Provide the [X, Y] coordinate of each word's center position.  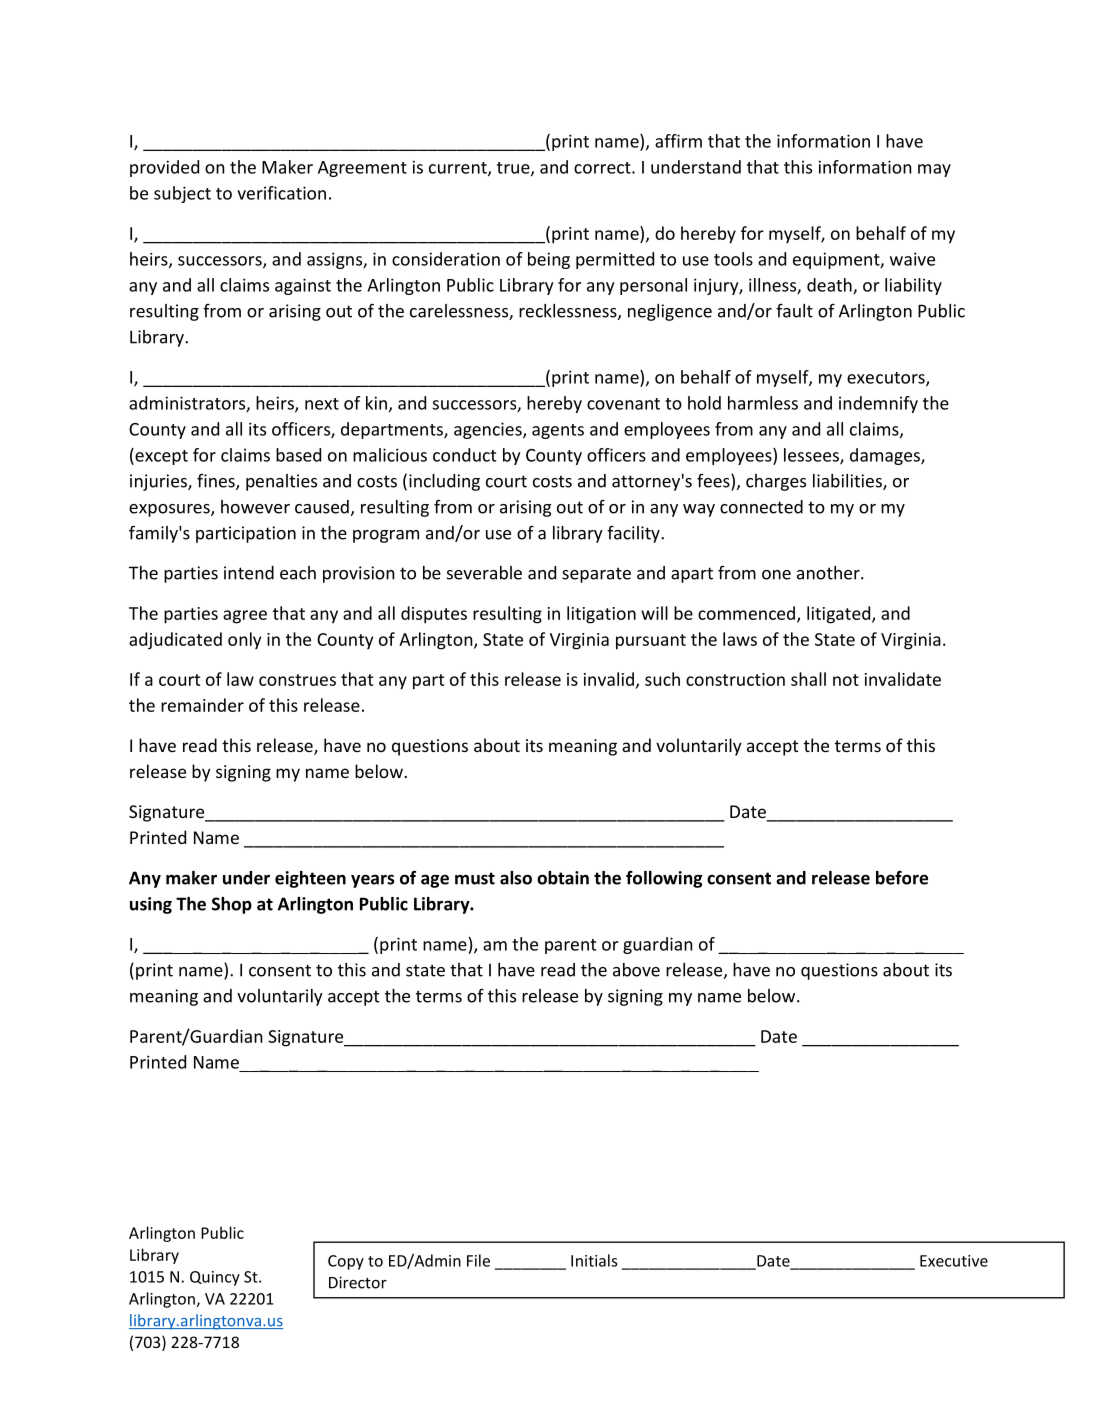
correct [603, 168]
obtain [563, 878]
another [829, 573]
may [934, 170]
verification [281, 193]
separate [596, 575]
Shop [232, 905]
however [255, 507]
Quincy [215, 1278]
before [902, 878]
